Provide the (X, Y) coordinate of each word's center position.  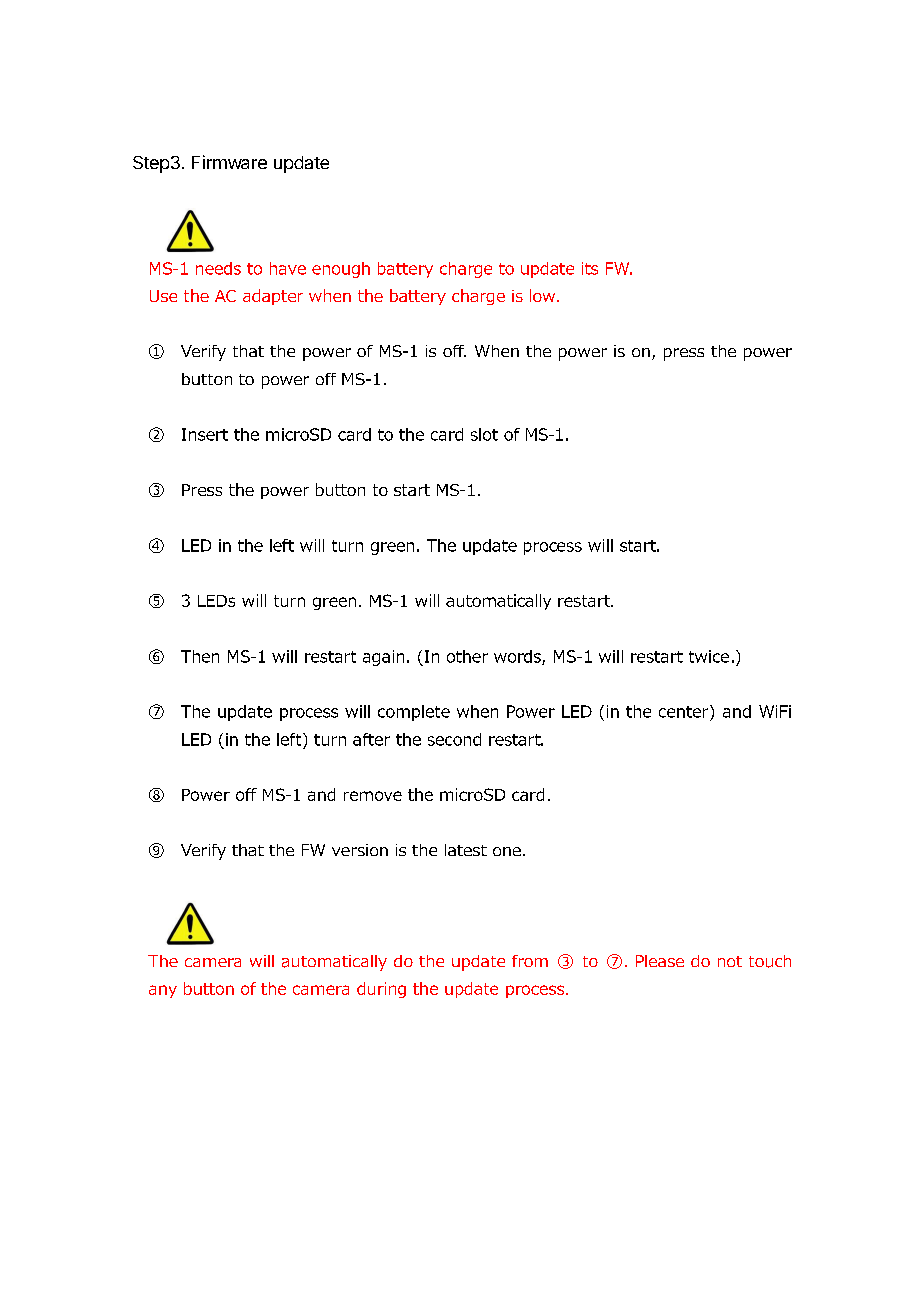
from (530, 961)
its (590, 268)
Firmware (229, 162)
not (730, 961)
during (381, 990)
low (544, 295)
